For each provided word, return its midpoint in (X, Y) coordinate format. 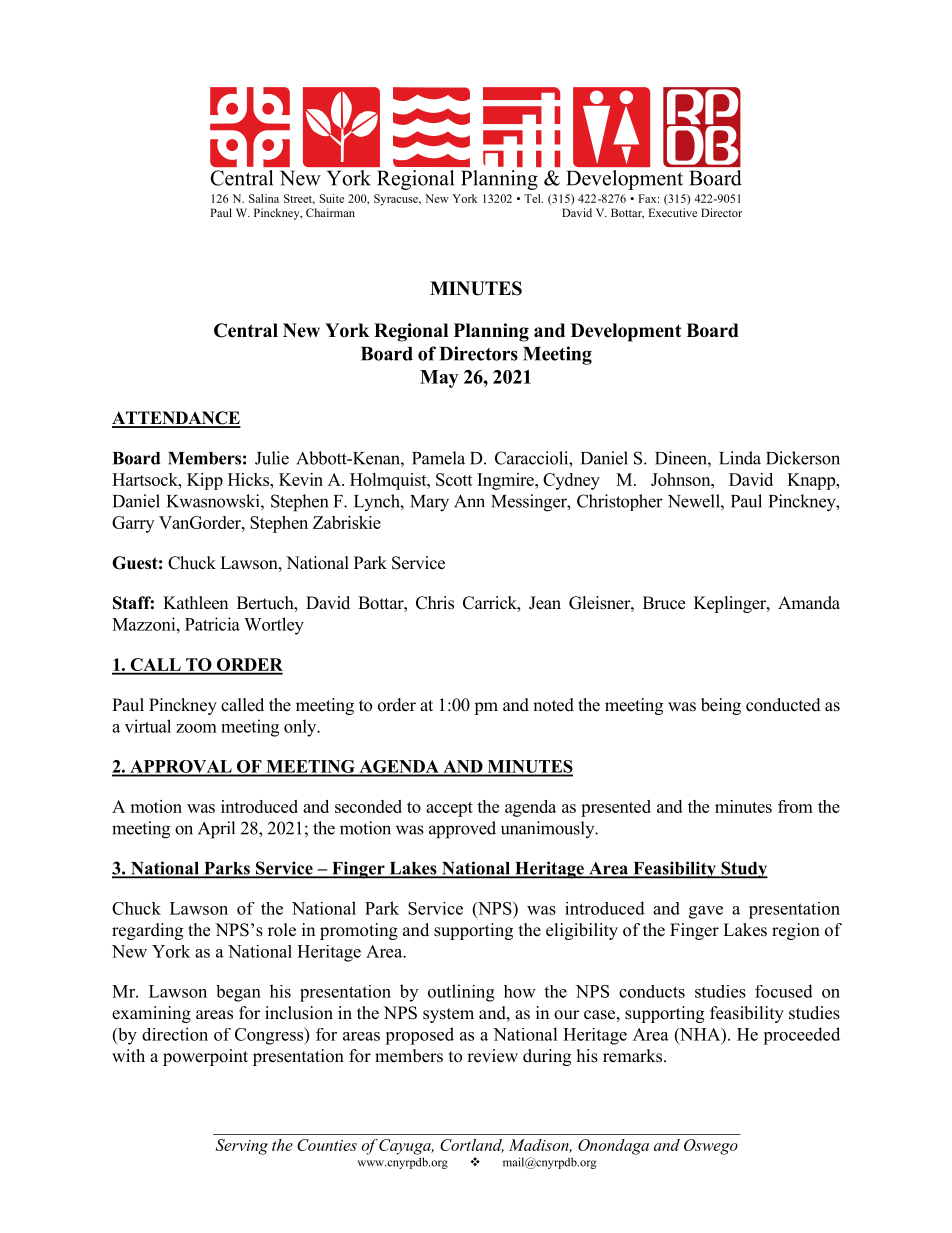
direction (175, 1034)
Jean (545, 603)
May (439, 379)
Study (743, 870)
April (216, 830)
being (721, 706)
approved (462, 830)
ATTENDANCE (176, 419)
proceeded (801, 1036)
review (492, 1056)
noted (553, 705)
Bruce (664, 603)
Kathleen (195, 603)
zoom (196, 728)
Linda (740, 458)
